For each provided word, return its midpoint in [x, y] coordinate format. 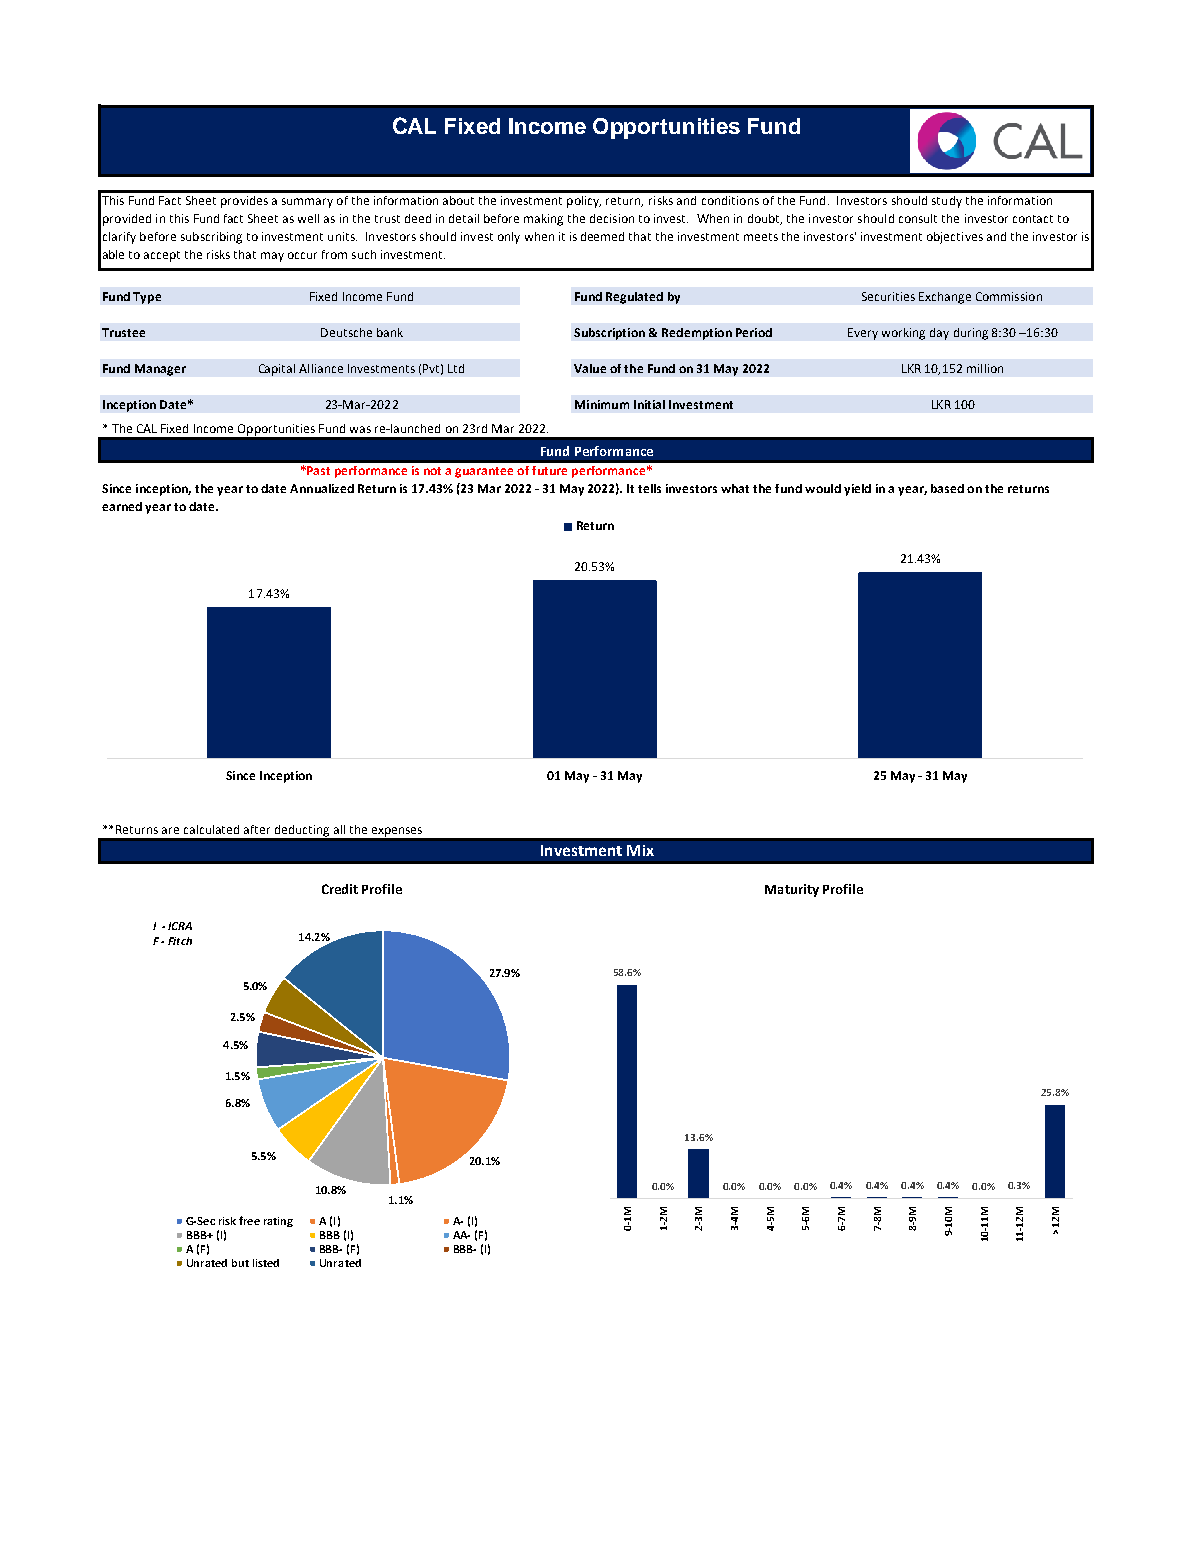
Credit [340, 889]
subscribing [211, 238]
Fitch [180, 941]
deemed [602, 236]
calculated [211, 829]
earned [122, 506]
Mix [640, 850]
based [947, 488]
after [257, 829]
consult [918, 218]
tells [649, 488]
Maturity [792, 890]
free [249, 1220]
